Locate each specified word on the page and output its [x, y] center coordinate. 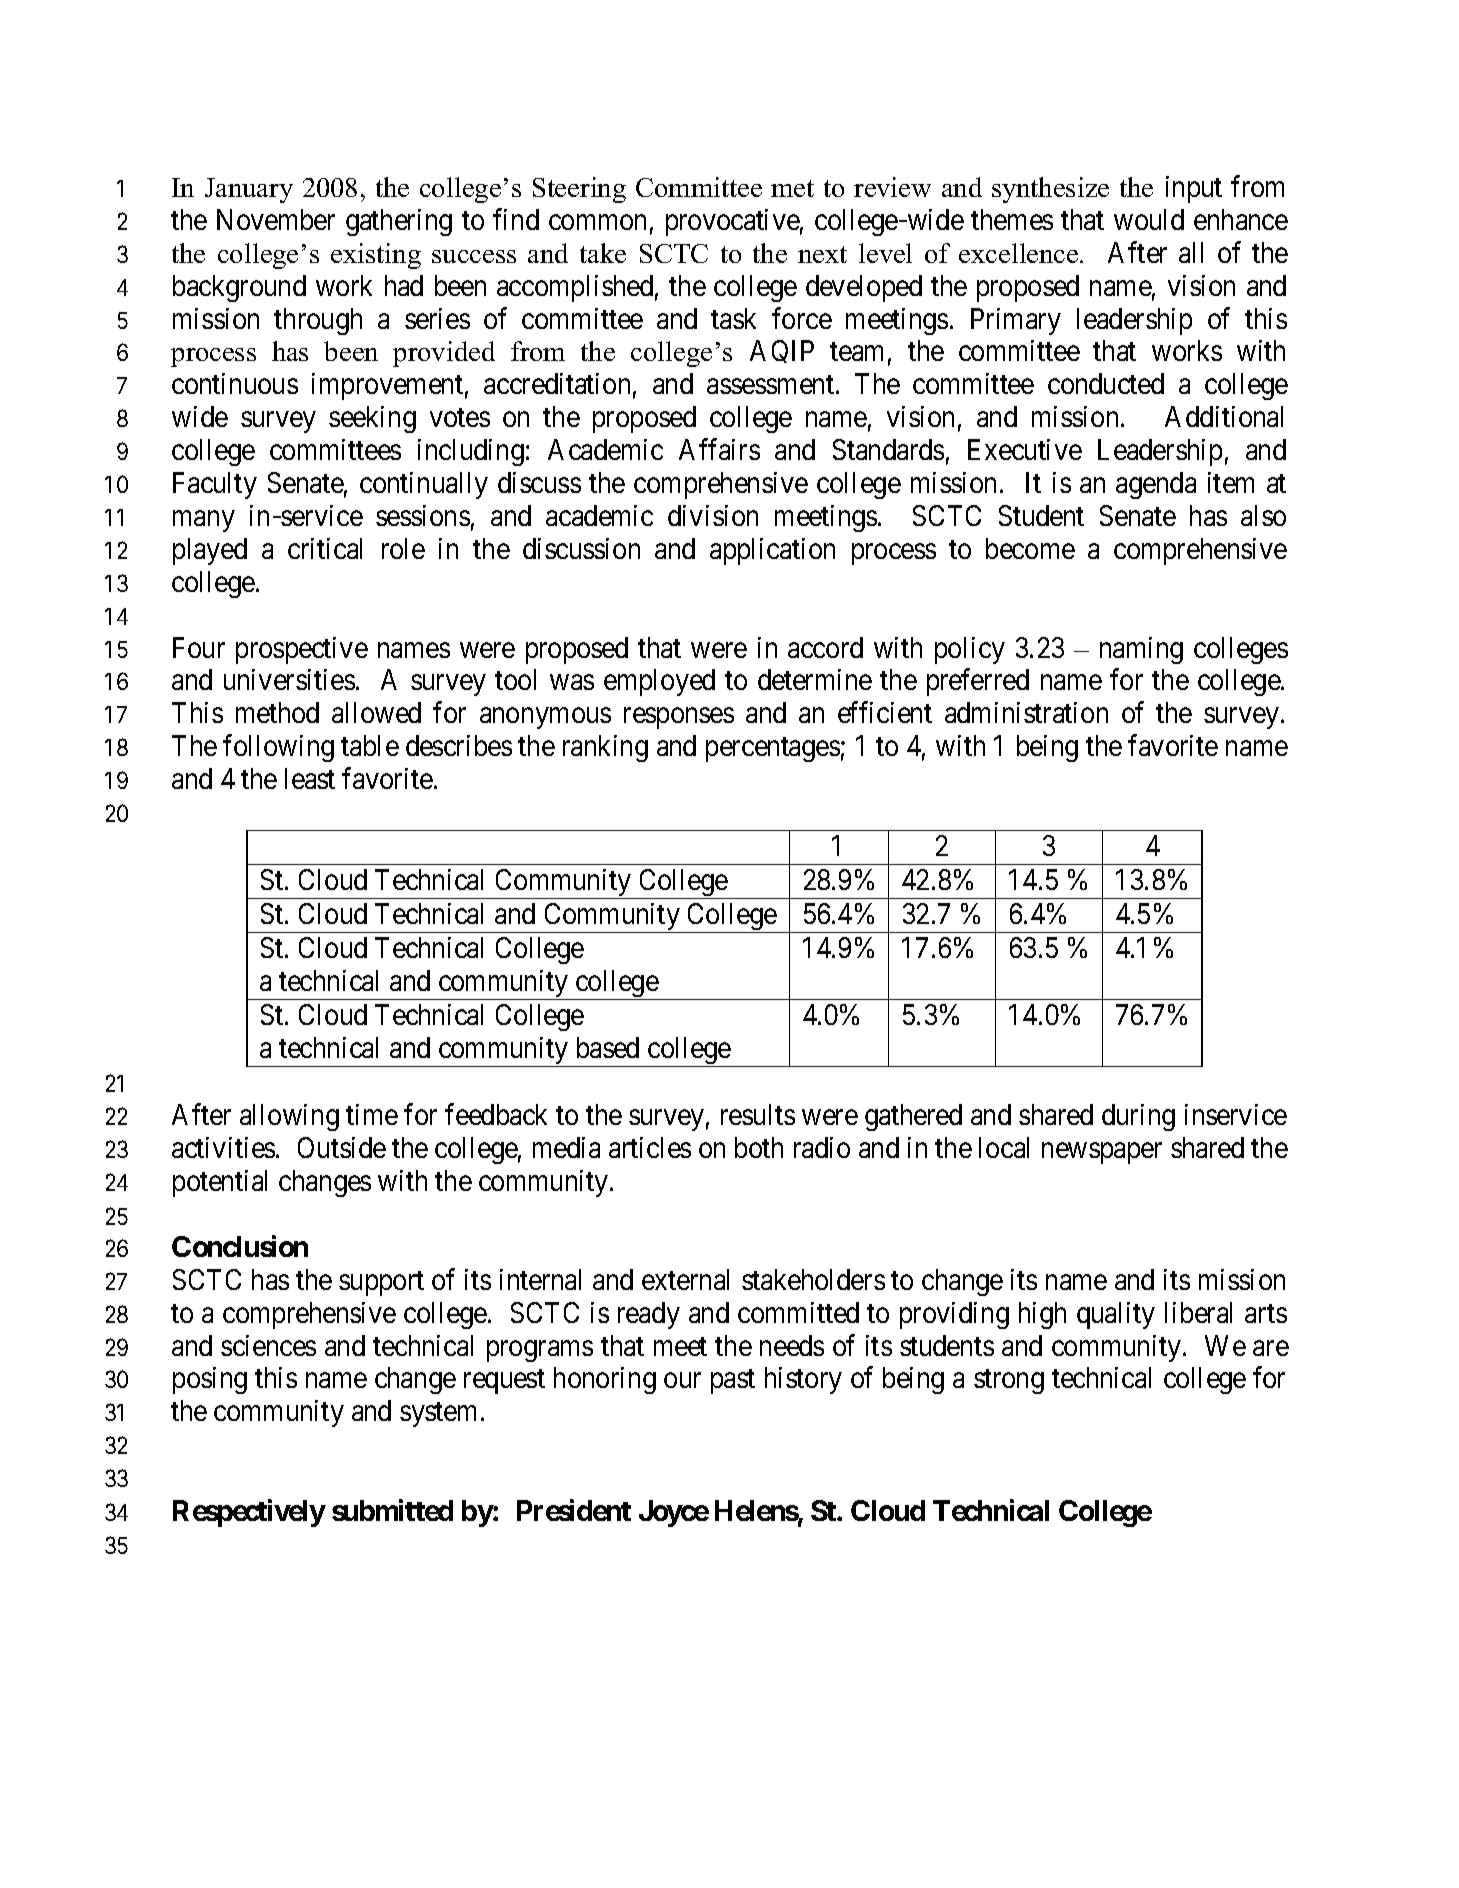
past [733, 1382]
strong [1009, 1382]
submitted [392, 1510]
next [822, 254]
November [276, 219]
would [1149, 219]
